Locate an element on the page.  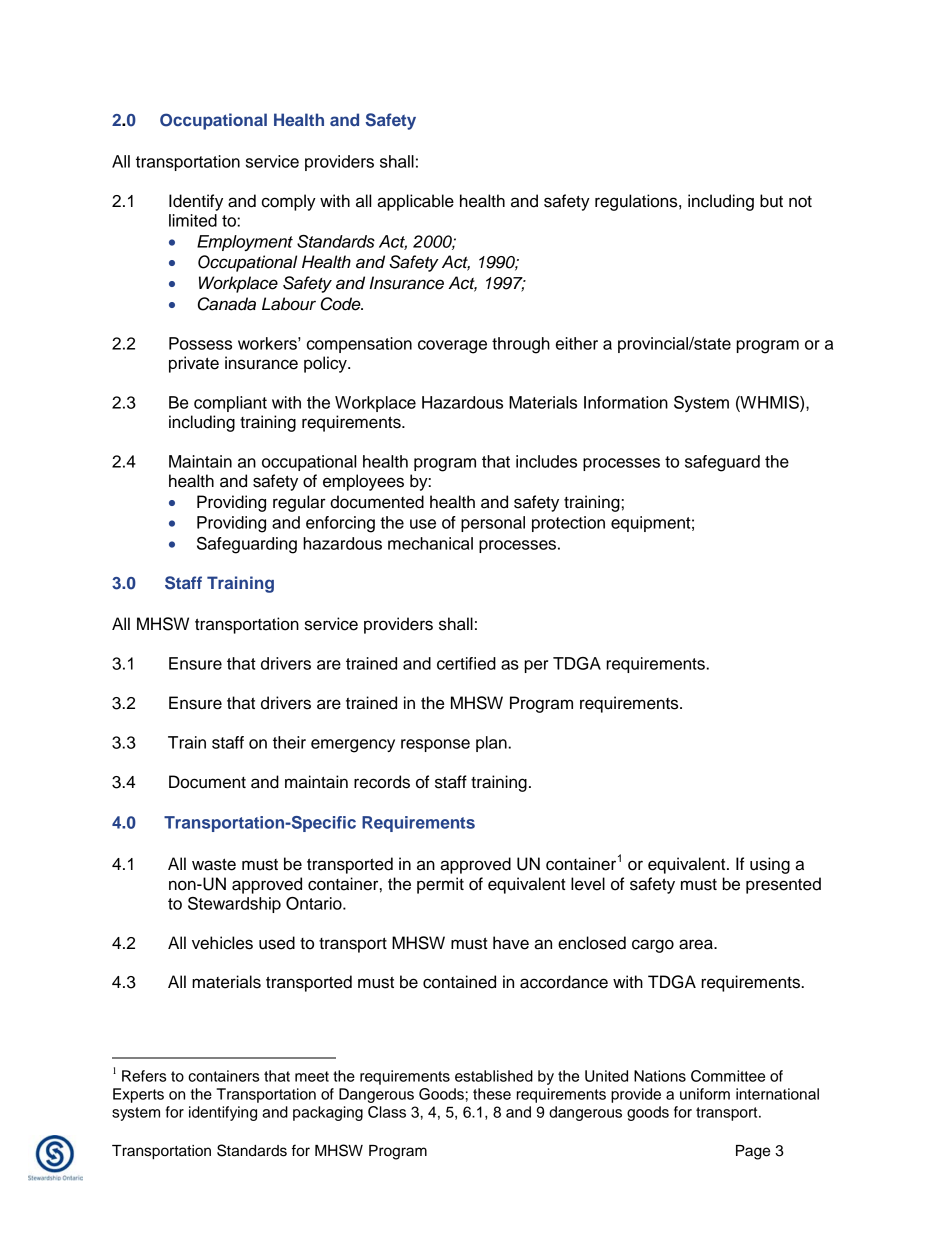
plan is located at coordinates (492, 744).
